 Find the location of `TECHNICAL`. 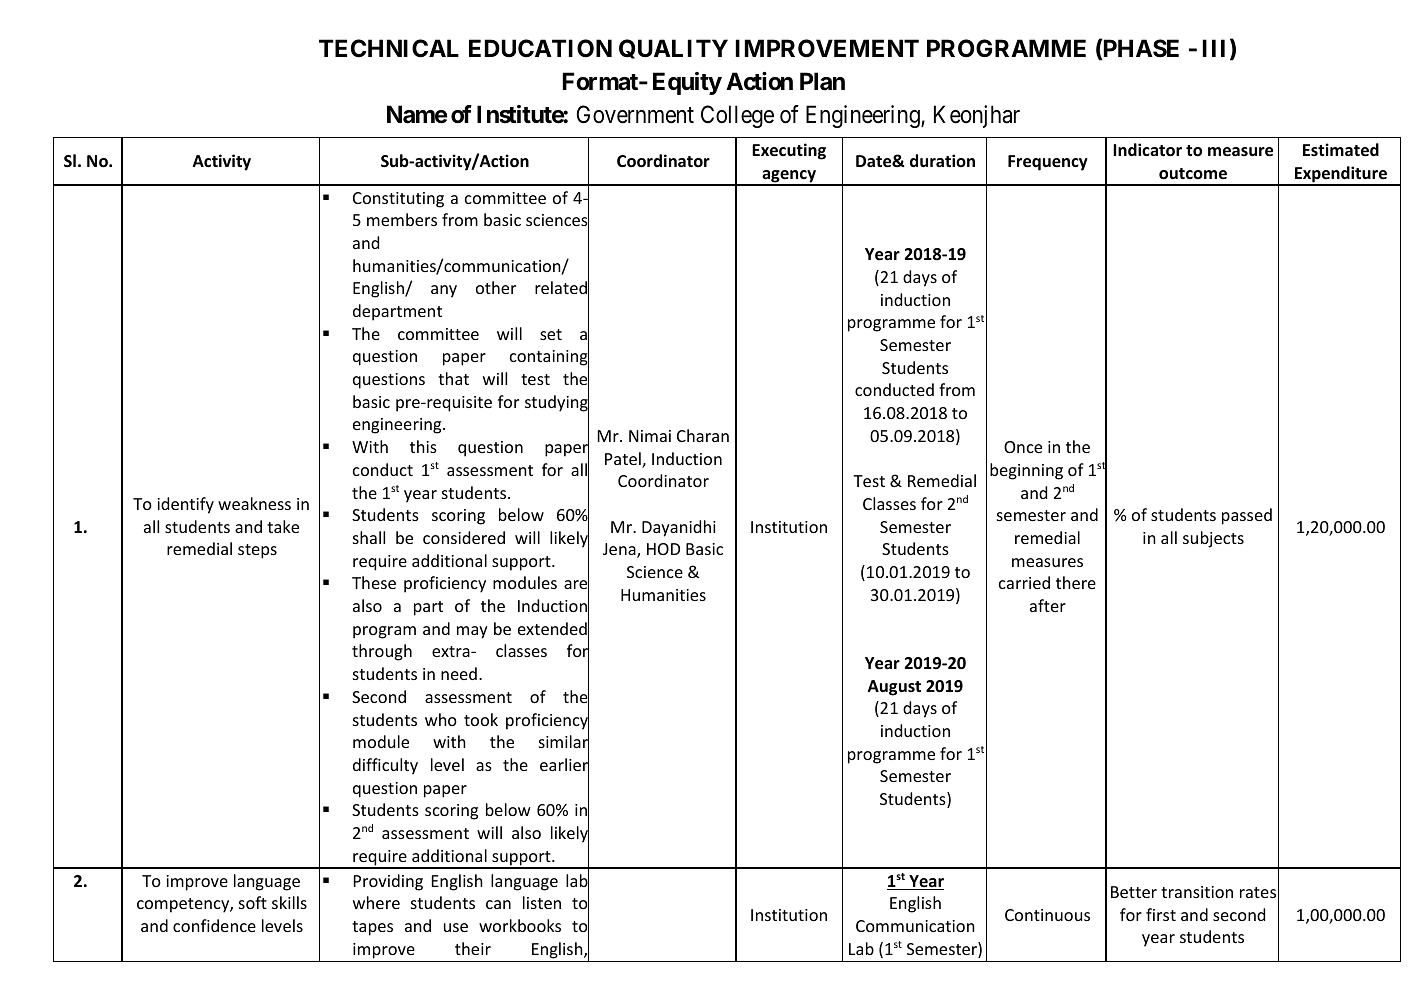

TECHNICAL is located at coordinates (389, 48).
